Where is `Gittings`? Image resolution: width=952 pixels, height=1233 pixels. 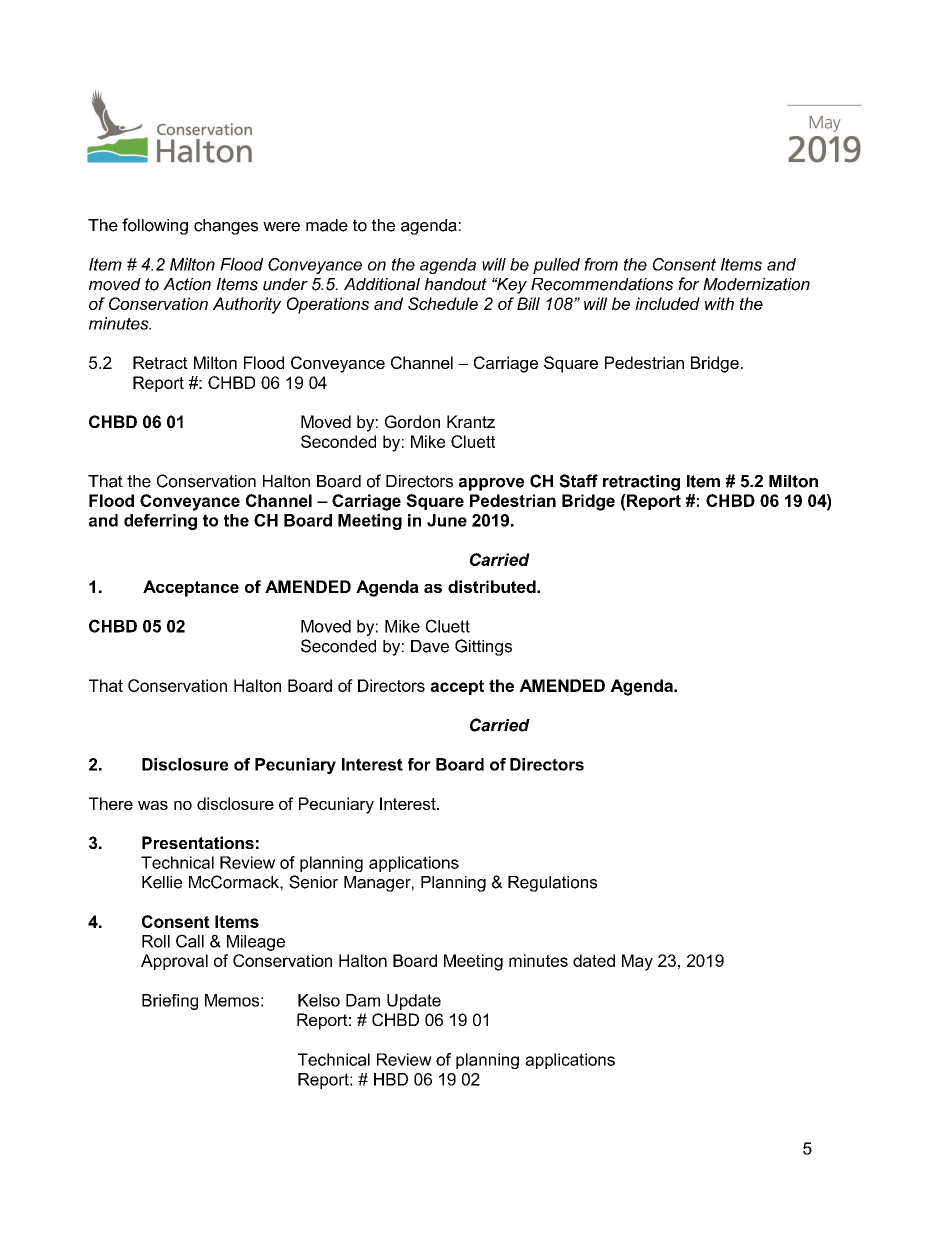 Gittings is located at coordinates (483, 647).
